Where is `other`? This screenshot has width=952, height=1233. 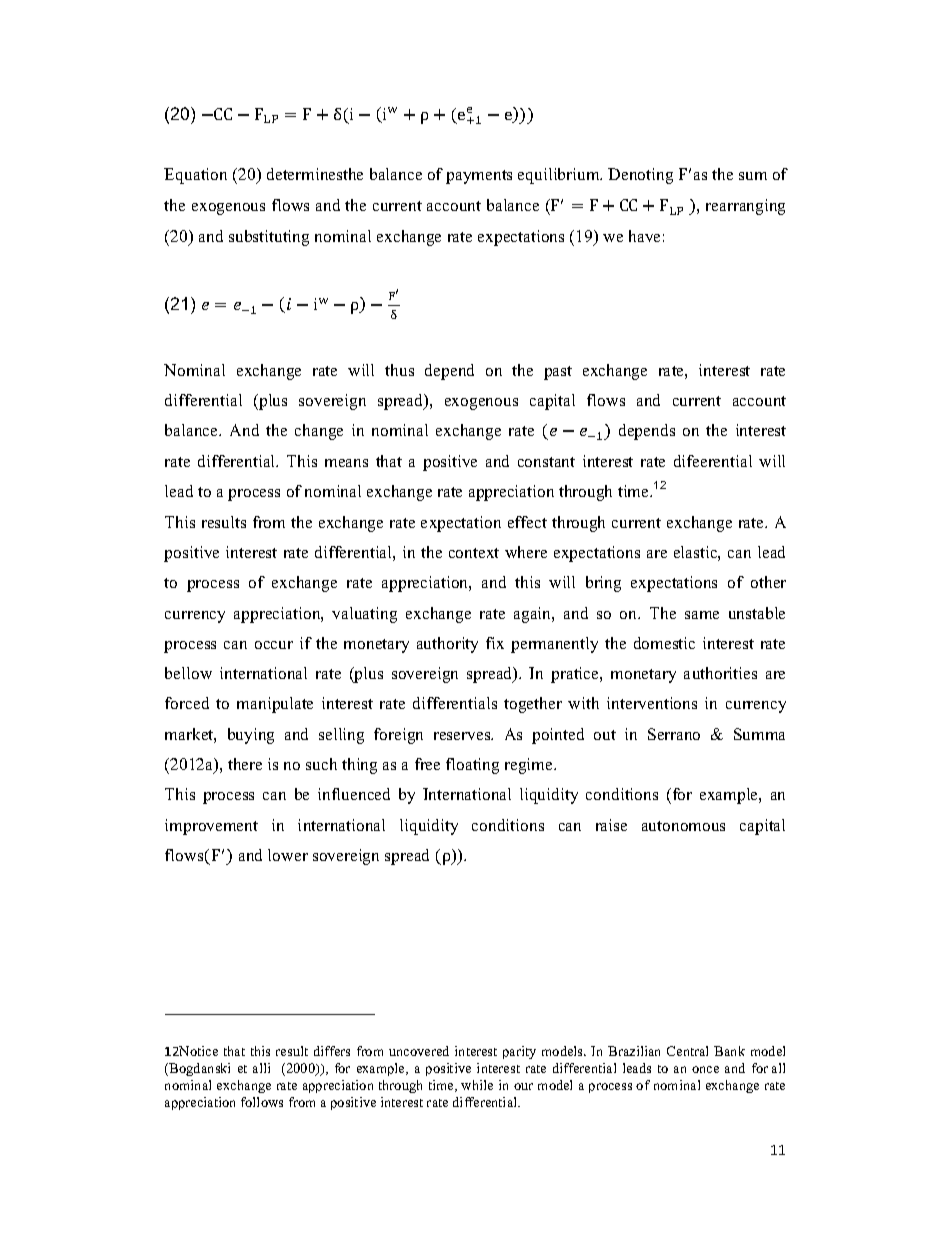
other is located at coordinates (768, 582).
